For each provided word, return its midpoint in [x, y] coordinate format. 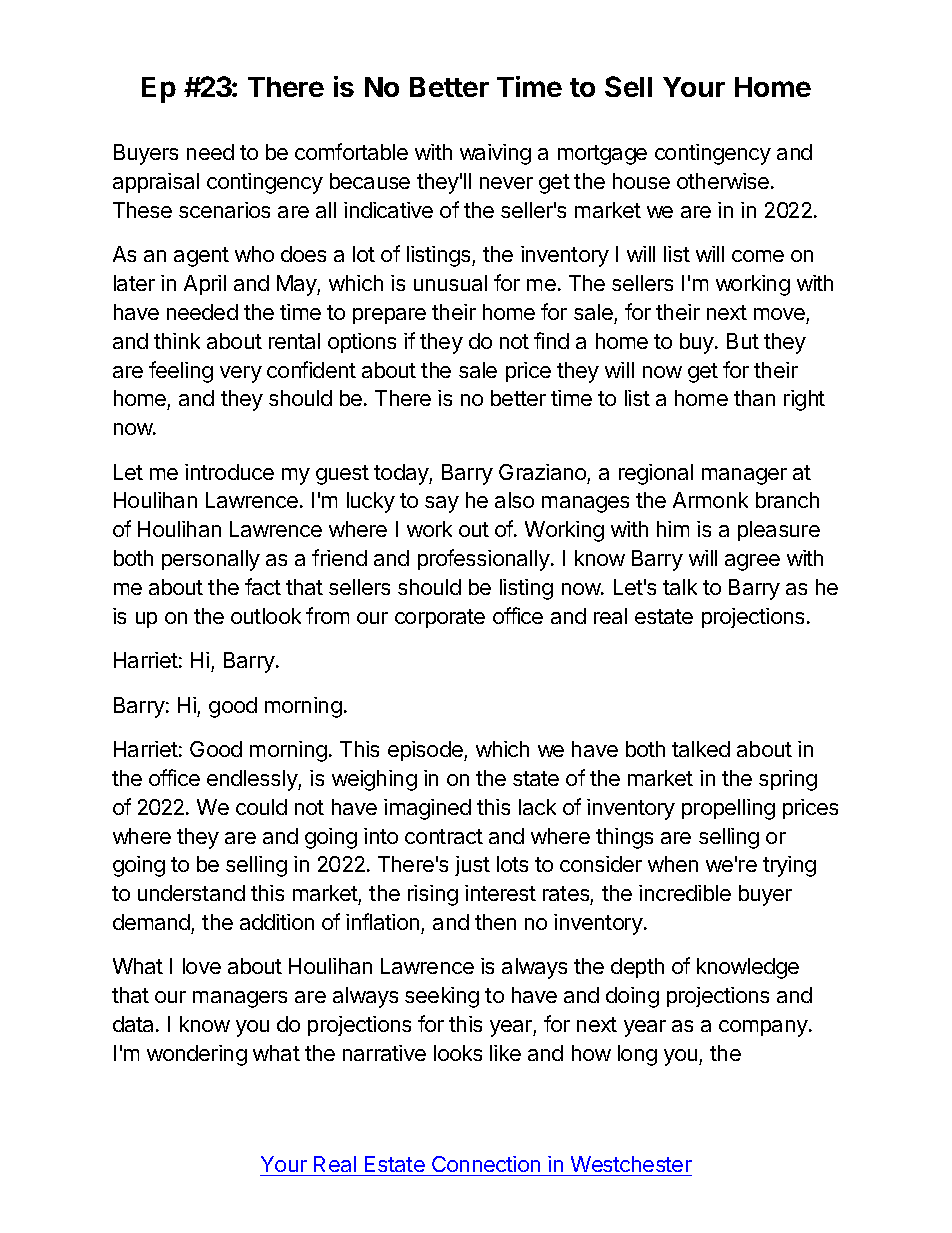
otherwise [724, 181]
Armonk [710, 500]
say [442, 504]
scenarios [224, 210]
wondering [197, 1055]
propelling [728, 809]
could [261, 807]
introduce [229, 472]
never [506, 183]
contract [444, 836]
